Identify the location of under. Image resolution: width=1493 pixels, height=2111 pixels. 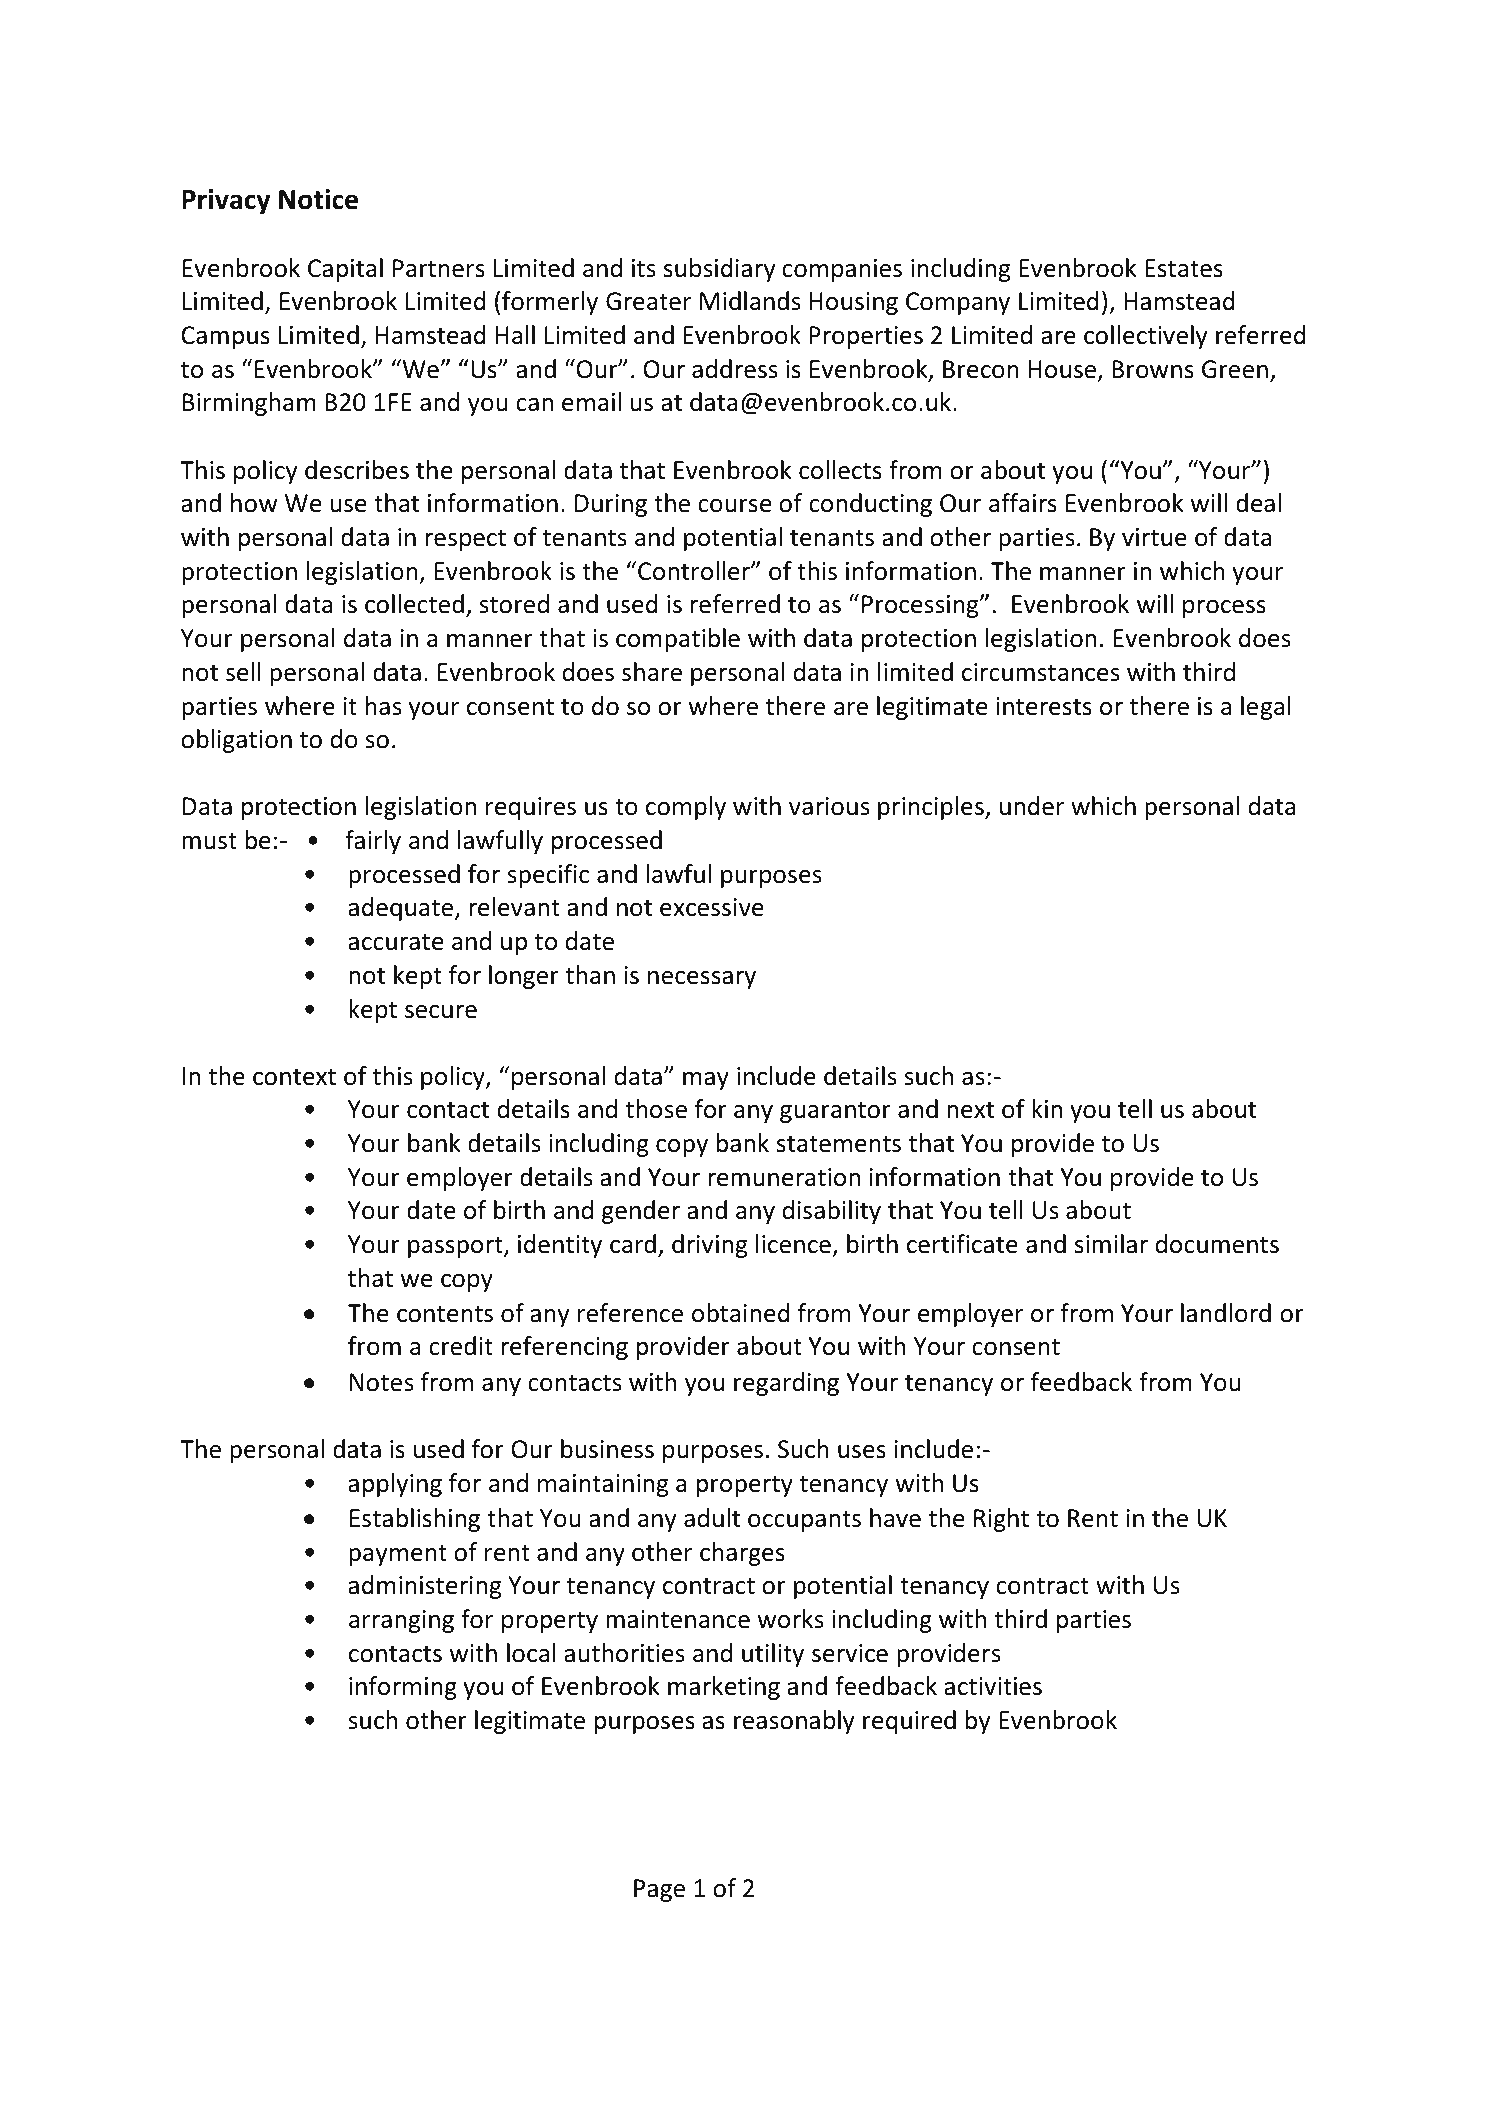
(1032, 806).
